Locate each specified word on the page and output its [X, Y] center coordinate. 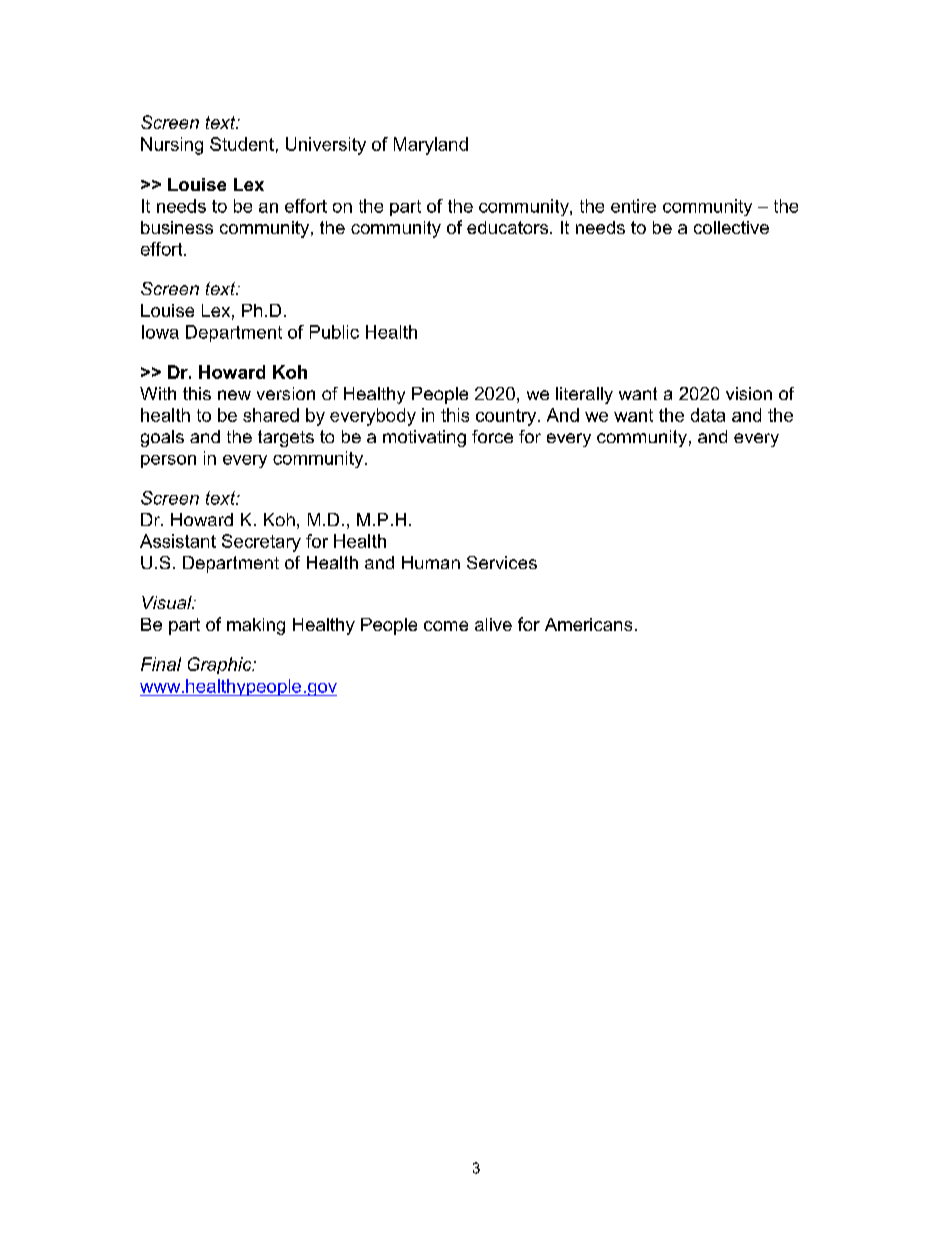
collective [731, 227]
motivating [424, 438]
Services [502, 562]
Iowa [160, 332]
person [168, 461]
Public [334, 332]
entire [633, 206]
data [708, 415]
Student [242, 144]
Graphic [221, 665]
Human [431, 562]
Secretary [261, 543]
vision [749, 393]
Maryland [431, 146]
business [177, 227]
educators [509, 227]
